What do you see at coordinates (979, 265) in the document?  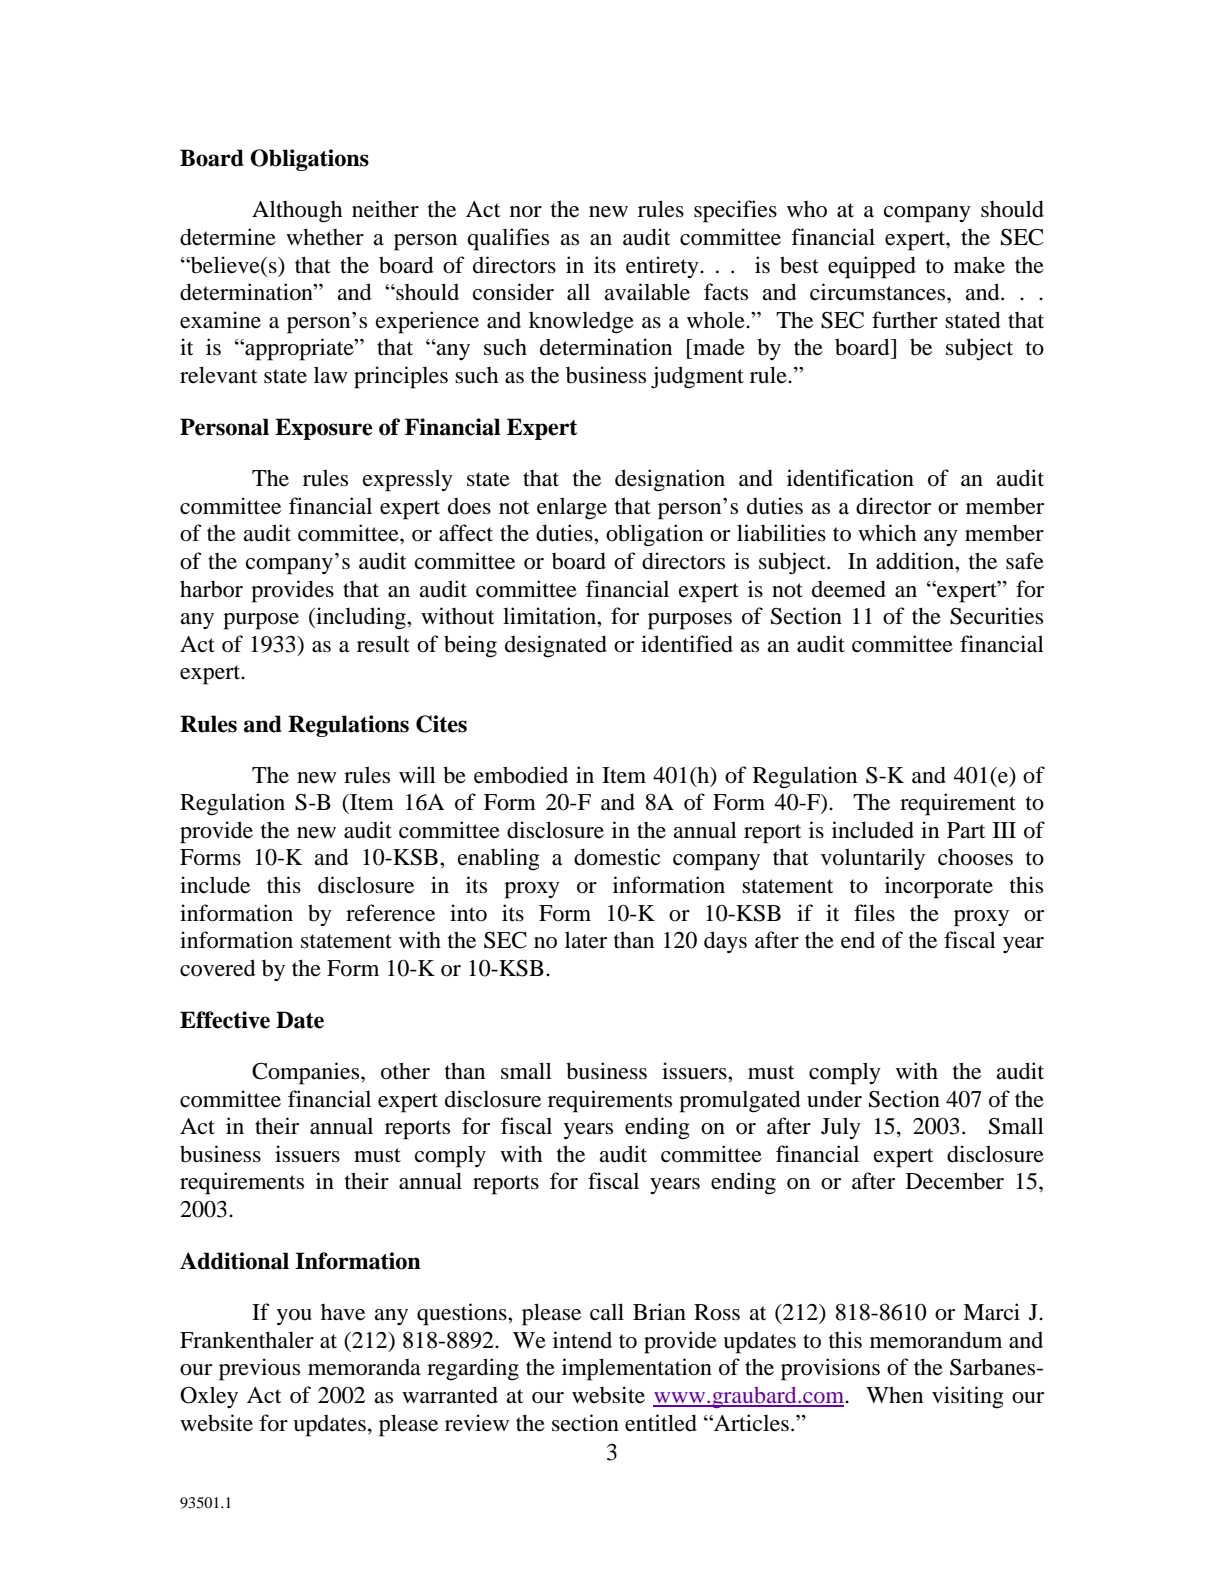 I see `make` at bounding box center [979, 265].
